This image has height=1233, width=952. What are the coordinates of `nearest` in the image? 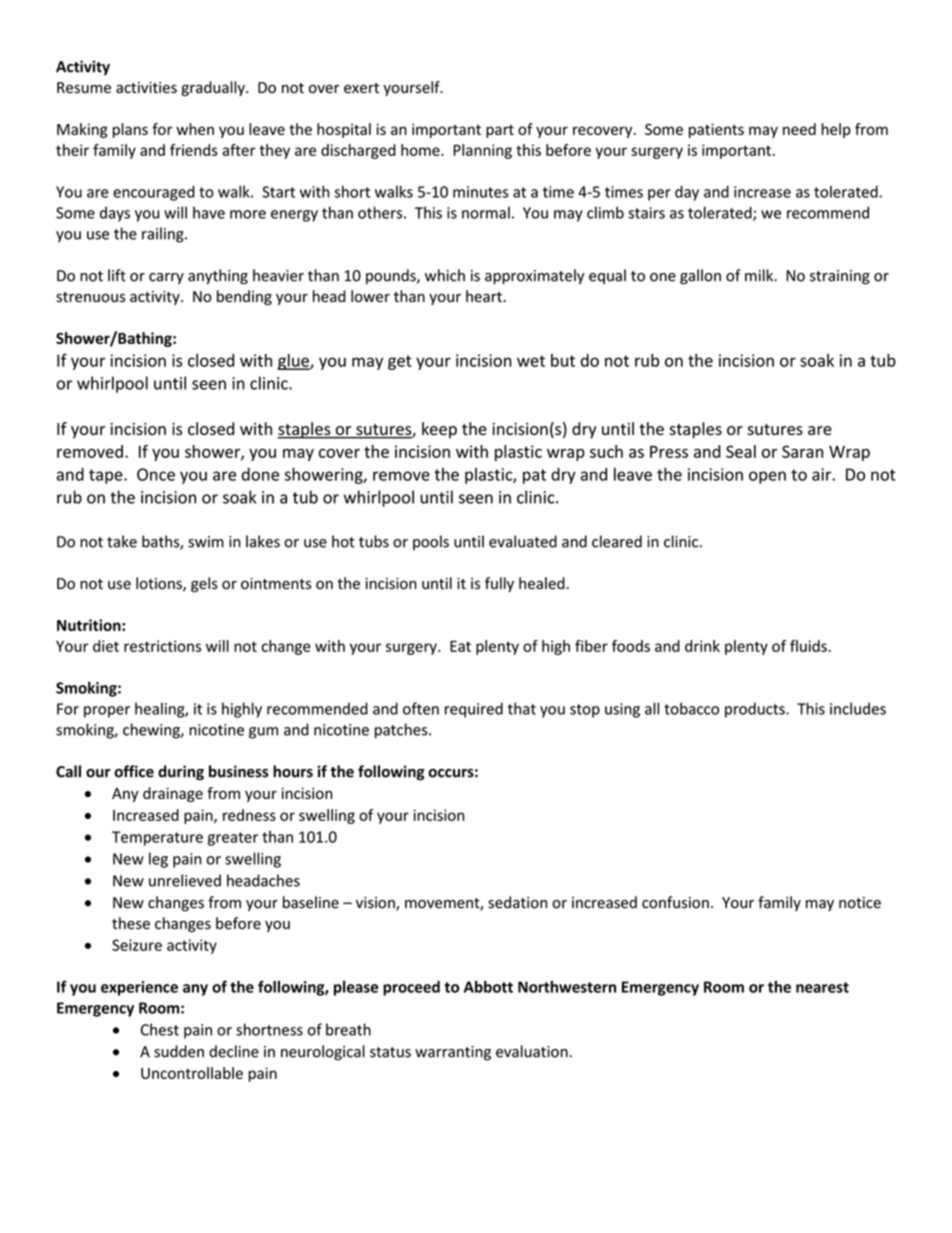 It's located at (822, 987).
